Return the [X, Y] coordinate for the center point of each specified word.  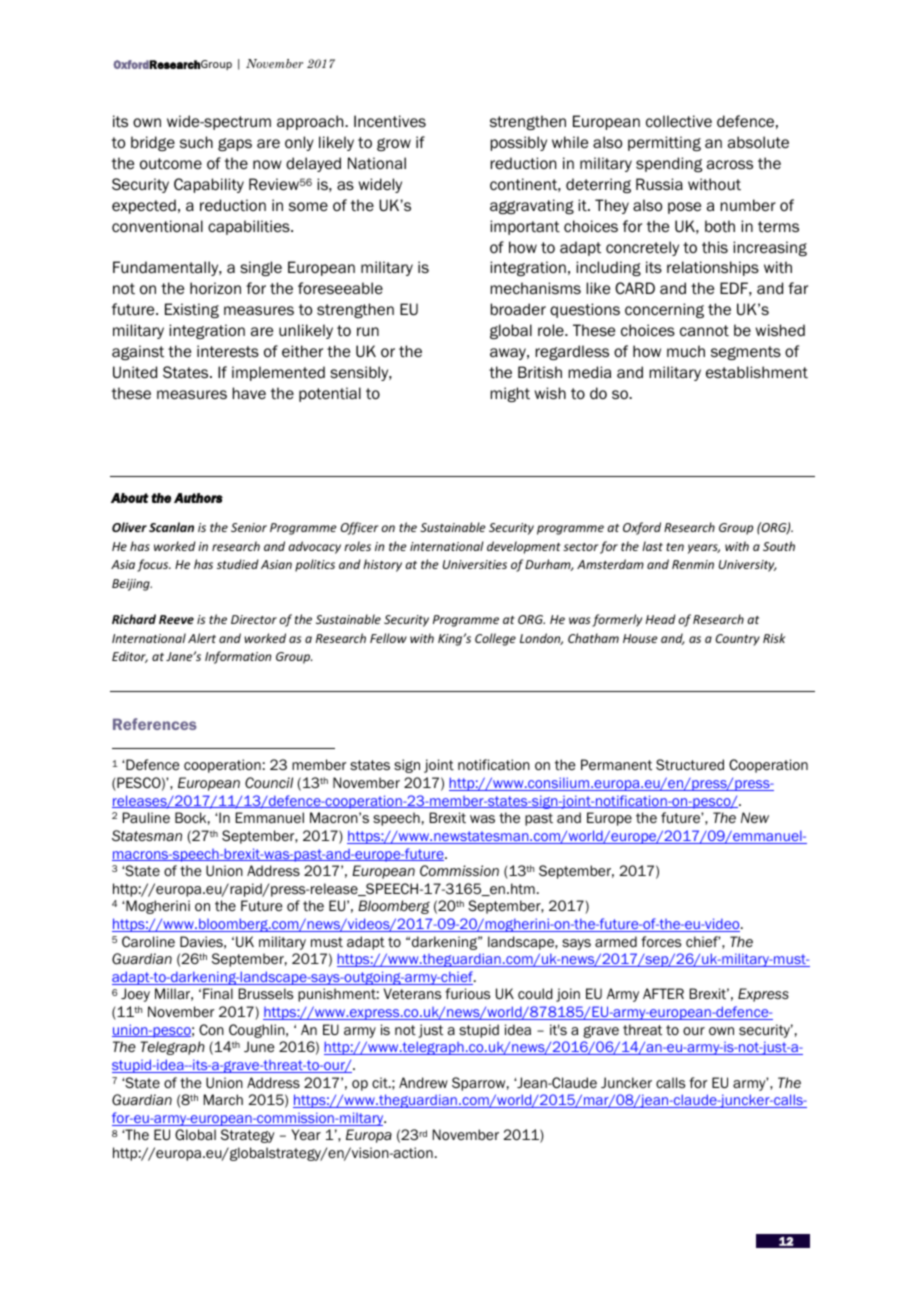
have [249, 393]
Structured [690, 764]
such [196, 142]
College [495, 639]
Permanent [616, 765]
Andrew [423, 1083]
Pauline [146, 817]
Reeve [176, 619]
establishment [757, 372]
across [730, 165]
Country [738, 640]
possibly [518, 143]
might [510, 394]
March [223, 1099]
